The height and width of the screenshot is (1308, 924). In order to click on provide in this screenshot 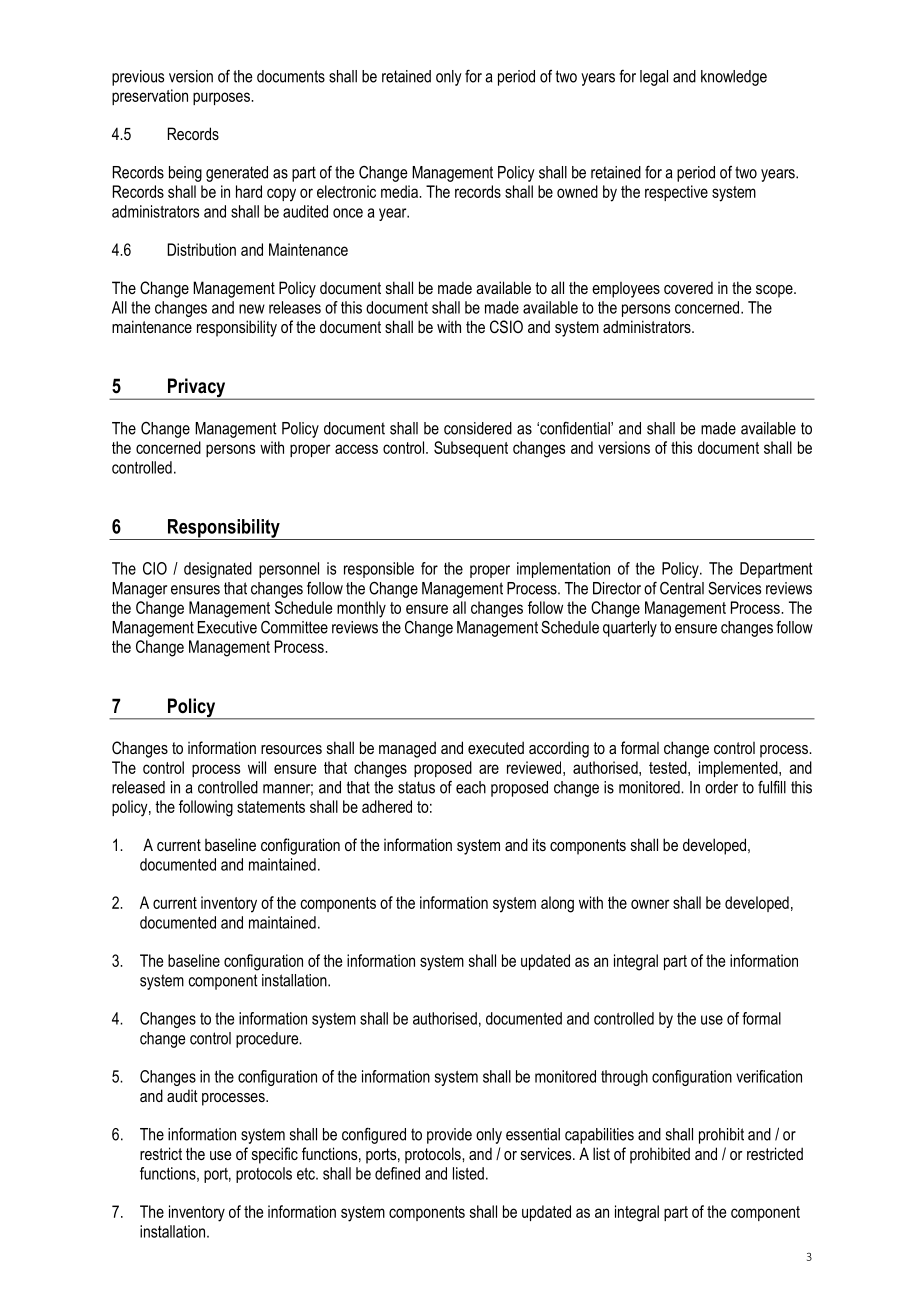, I will do `click(449, 1136)`.
